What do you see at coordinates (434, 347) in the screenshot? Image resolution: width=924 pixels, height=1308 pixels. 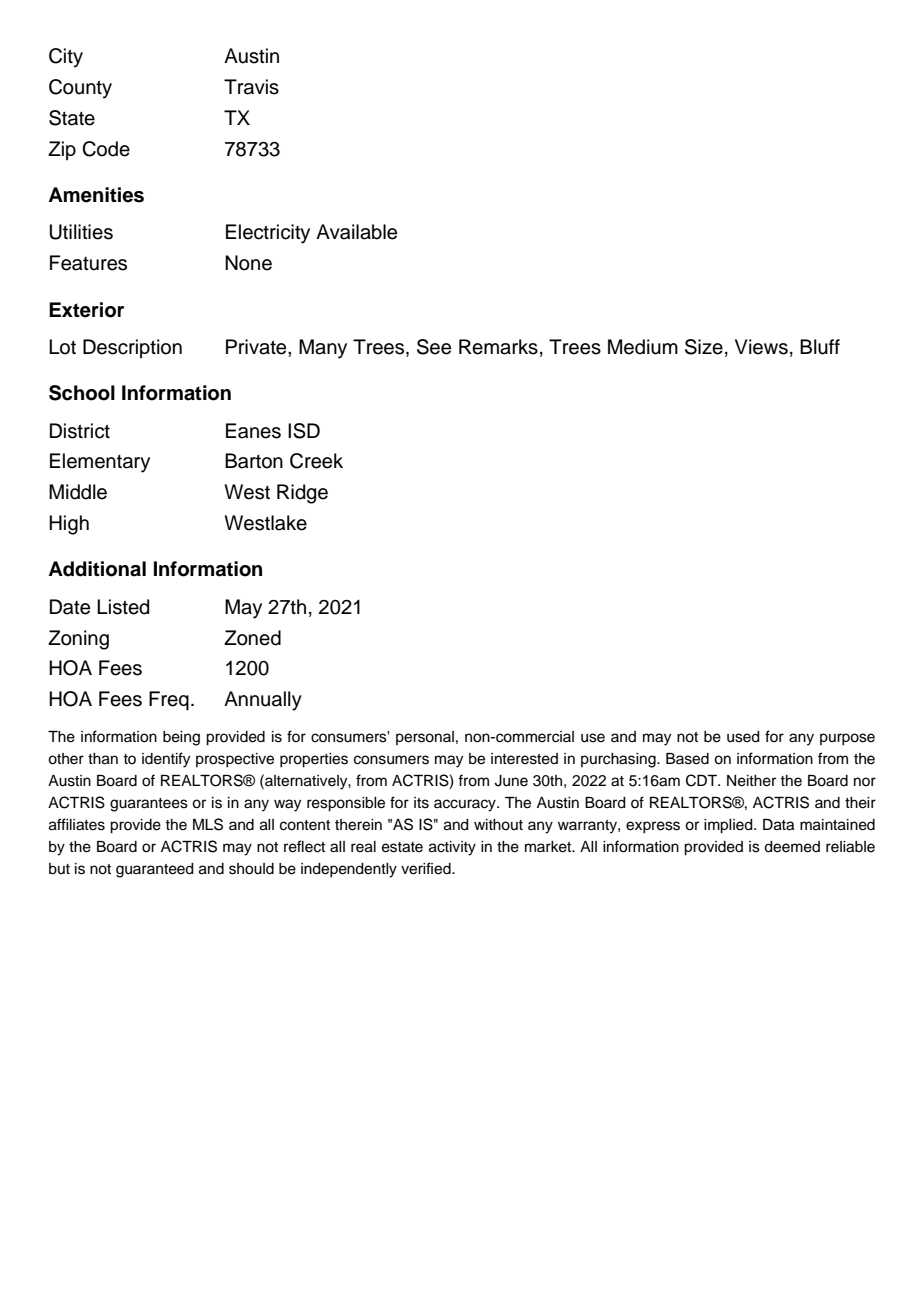 I see `See` at bounding box center [434, 347].
